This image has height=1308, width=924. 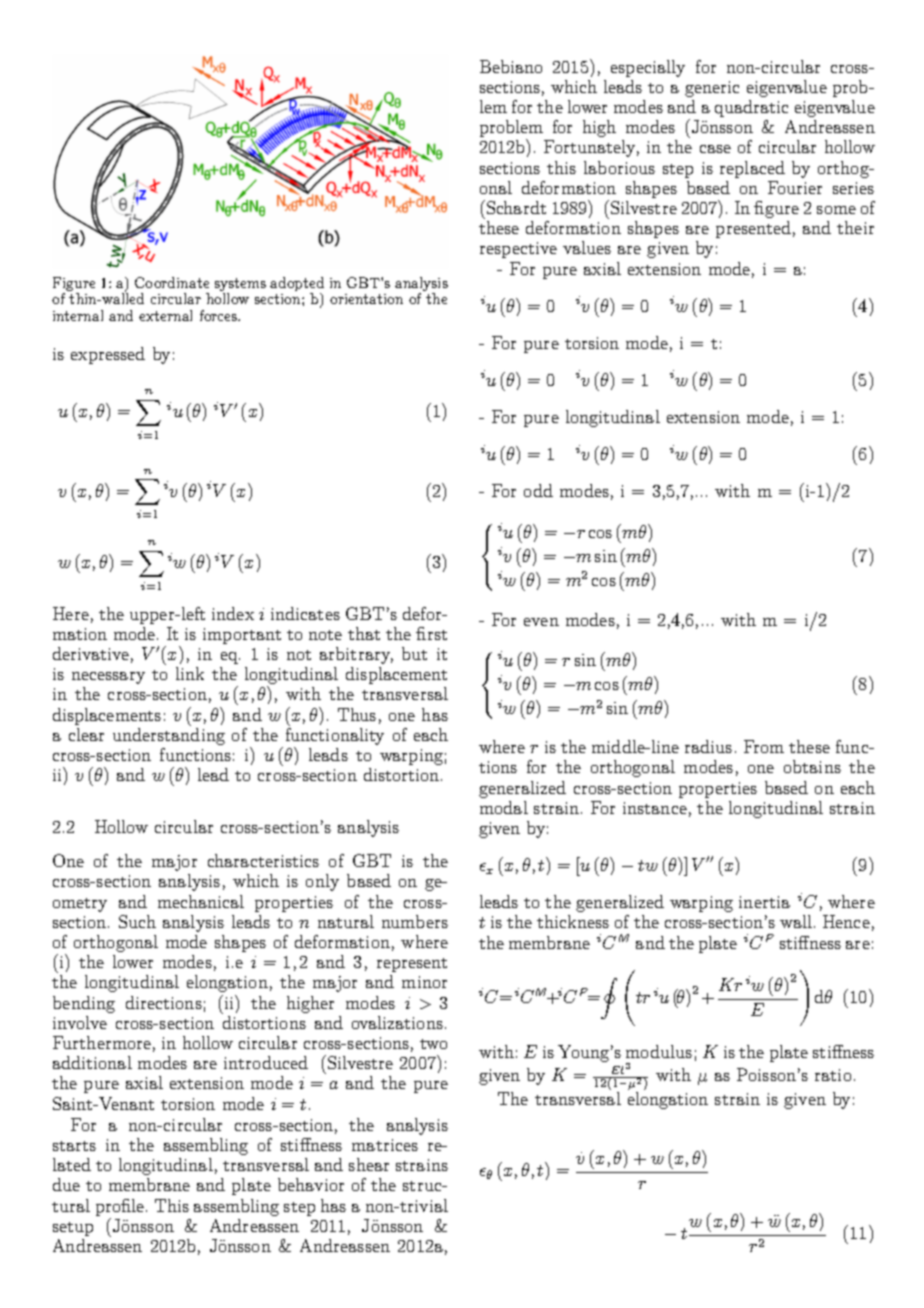 What do you see at coordinates (66, 1184) in the image?
I see `due` at bounding box center [66, 1184].
